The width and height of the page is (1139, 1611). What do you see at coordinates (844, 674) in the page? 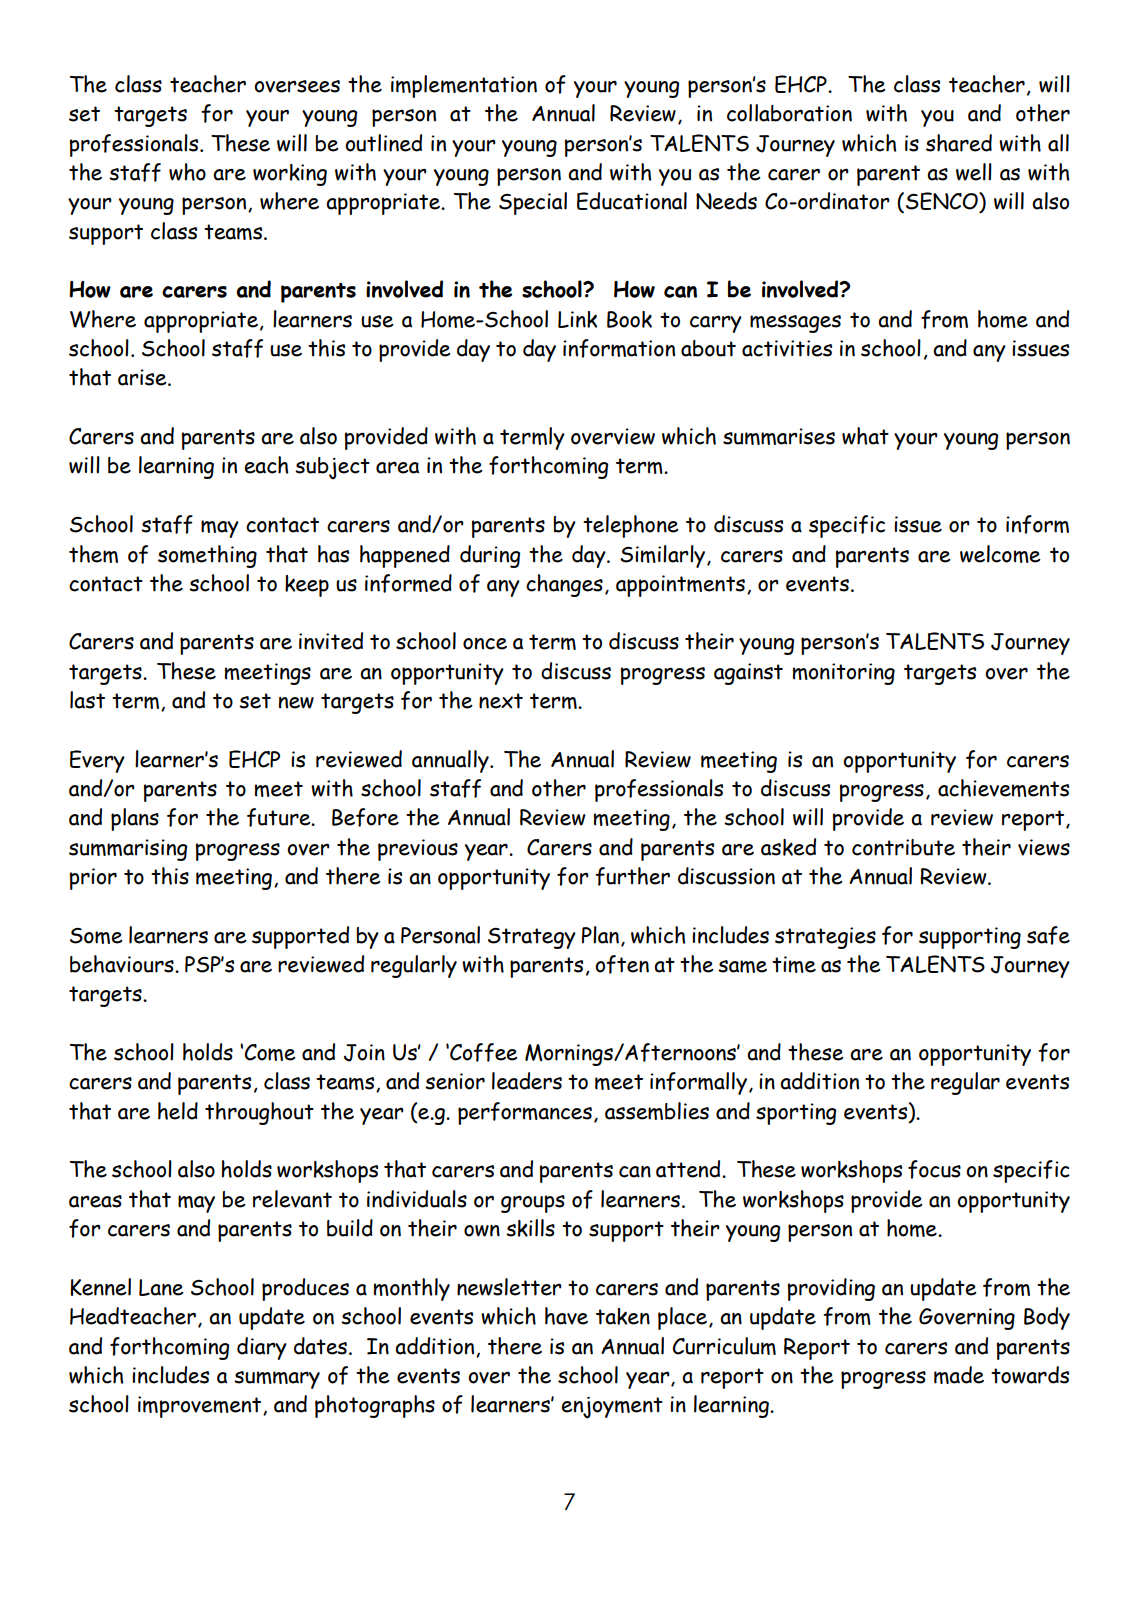
I see `monitoring` at bounding box center [844, 674].
